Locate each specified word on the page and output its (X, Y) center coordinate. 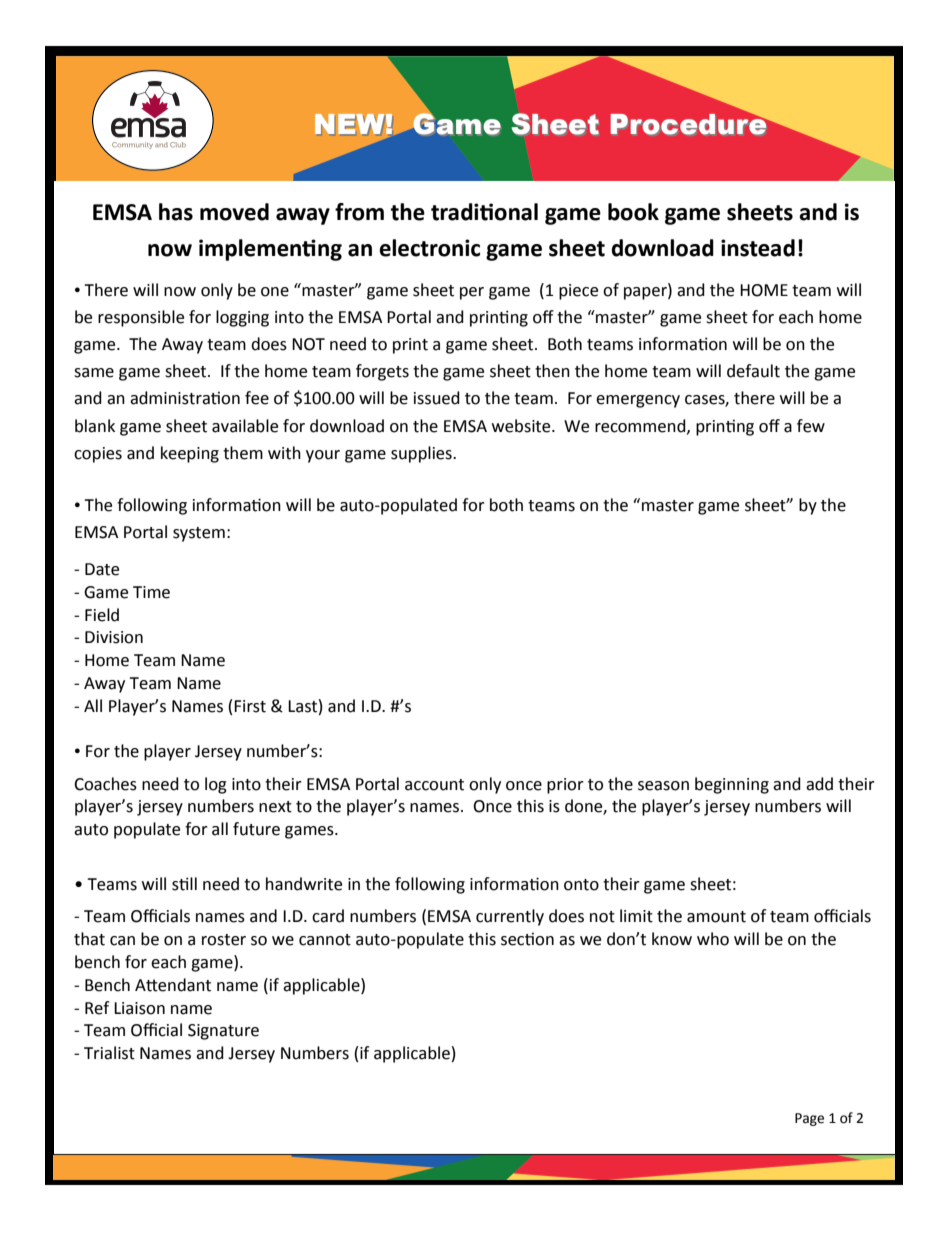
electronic (429, 248)
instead (758, 248)
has (176, 212)
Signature (223, 1032)
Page (809, 1119)
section (527, 939)
